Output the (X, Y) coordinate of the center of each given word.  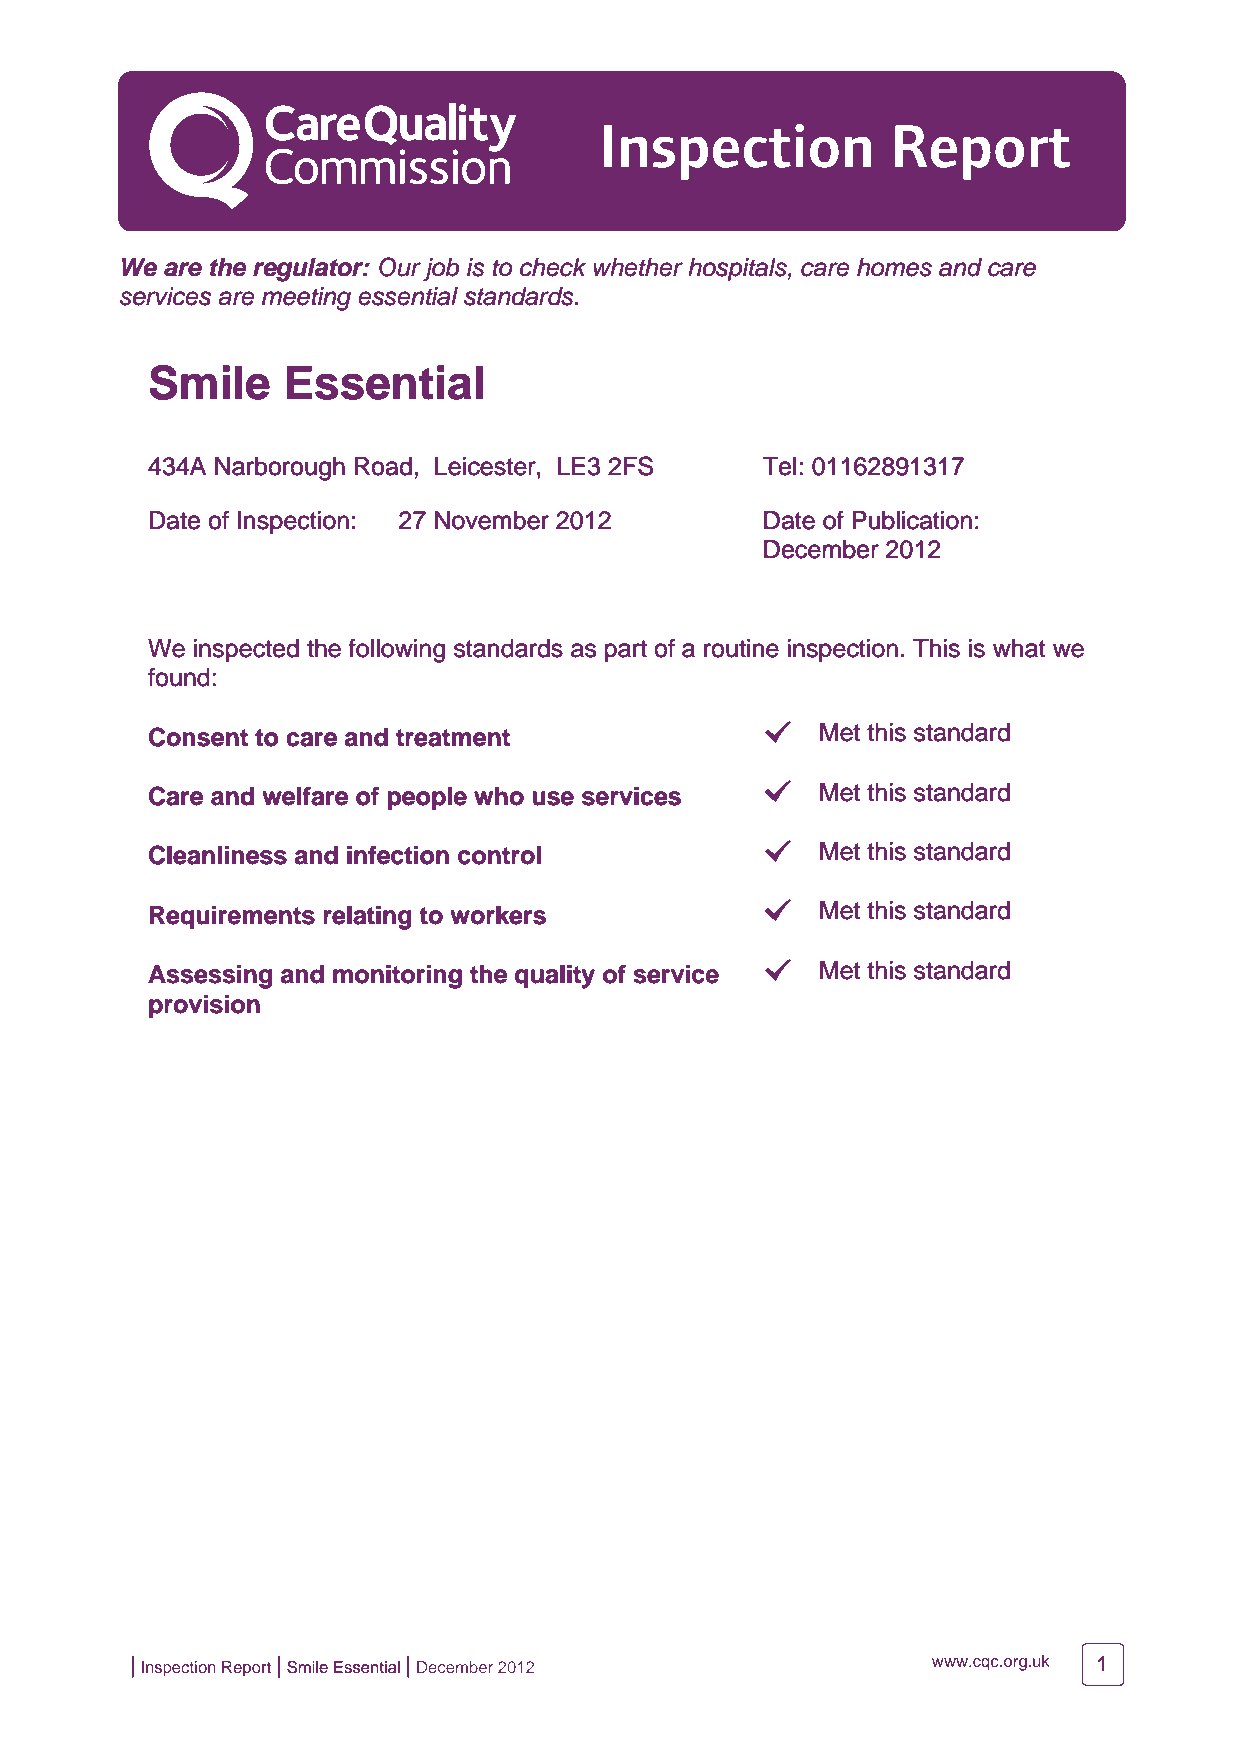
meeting (306, 299)
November (492, 520)
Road (383, 466)
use (553, 798)
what (1019, 648)
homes (894, 267)
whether (638, 267)
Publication (912, 520)
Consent (198, 737)
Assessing (210, 977)
